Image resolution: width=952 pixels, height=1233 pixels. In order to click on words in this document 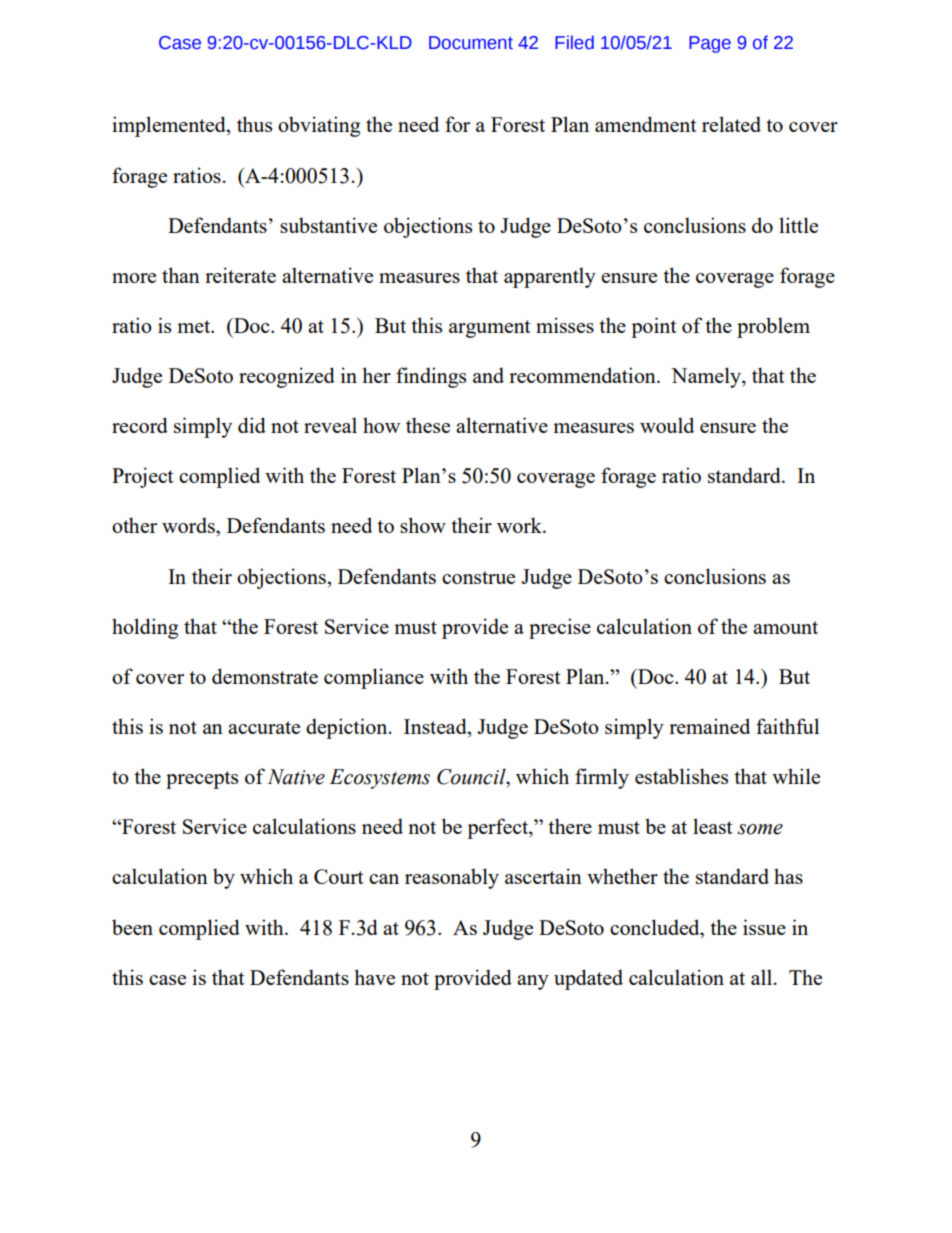, I will do `click(189, 525)`.
